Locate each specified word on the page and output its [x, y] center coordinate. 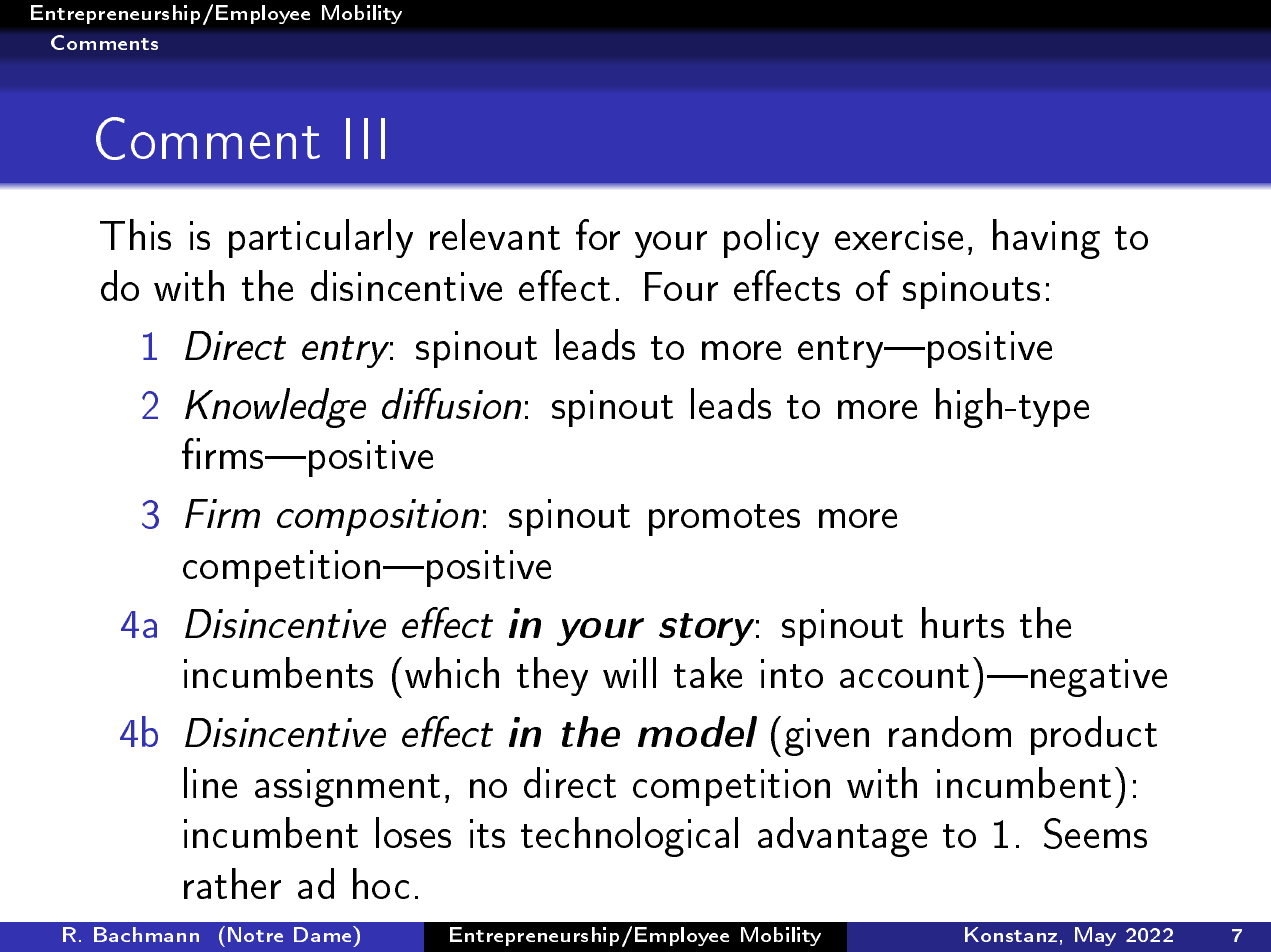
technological [629, 837]
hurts [963, 622]
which [452, 672]
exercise [899, 235]
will [629, 672]
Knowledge [275, 408]
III [365, 138]
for [598, 234]
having [1046, 239]
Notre [255, 934]
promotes [724, 520]
